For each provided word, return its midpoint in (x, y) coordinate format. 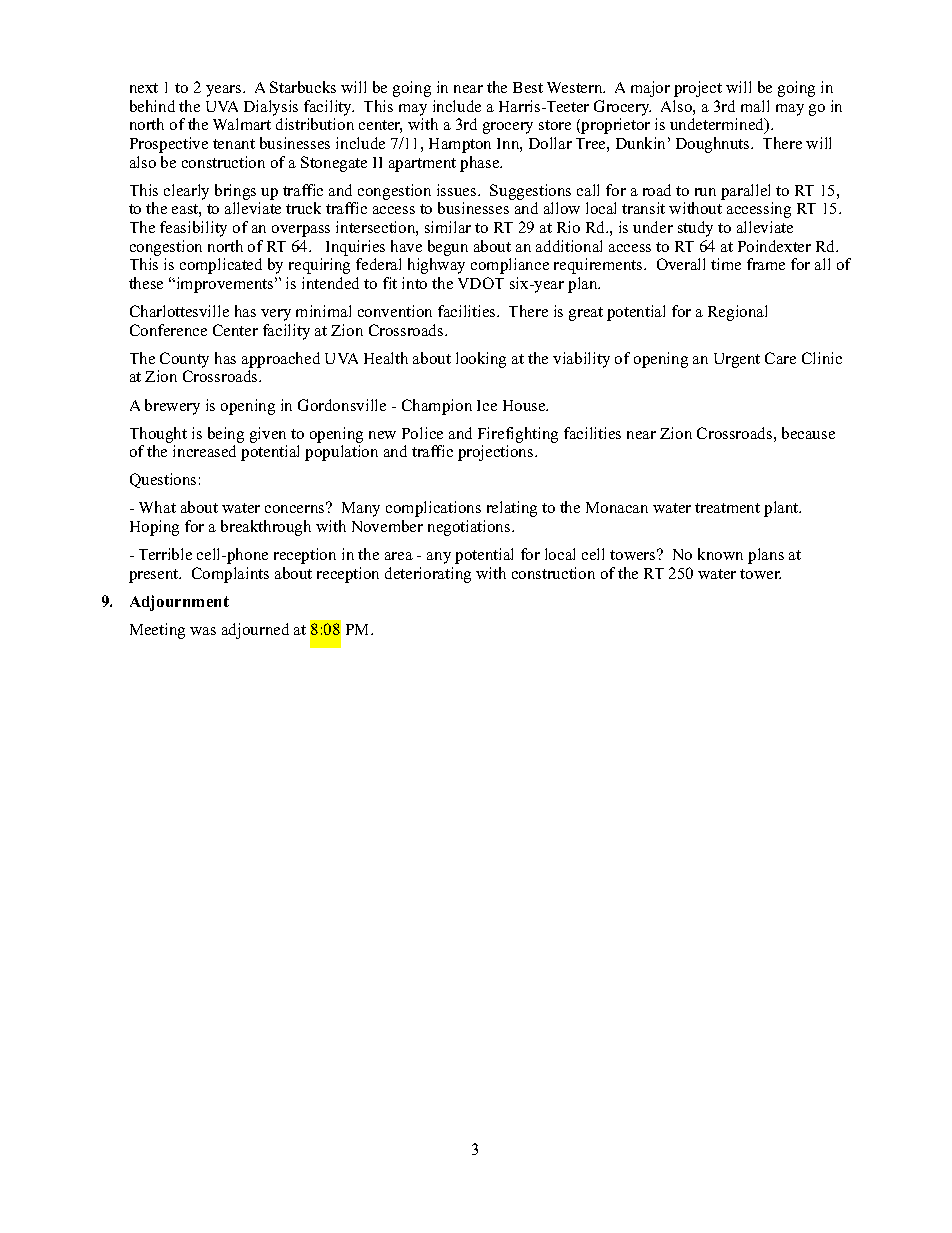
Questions (163, 480)
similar (448, 227)
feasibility (193, 229)
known (720, 554)
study (695, 229)
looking (481, 360)
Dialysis (271, 108)
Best (528, 87)
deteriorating (428, 575)
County (184, 360)
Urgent (737, 360)
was (203, 631)
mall (755, 106)
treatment (727, 508)
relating (512, 509)
